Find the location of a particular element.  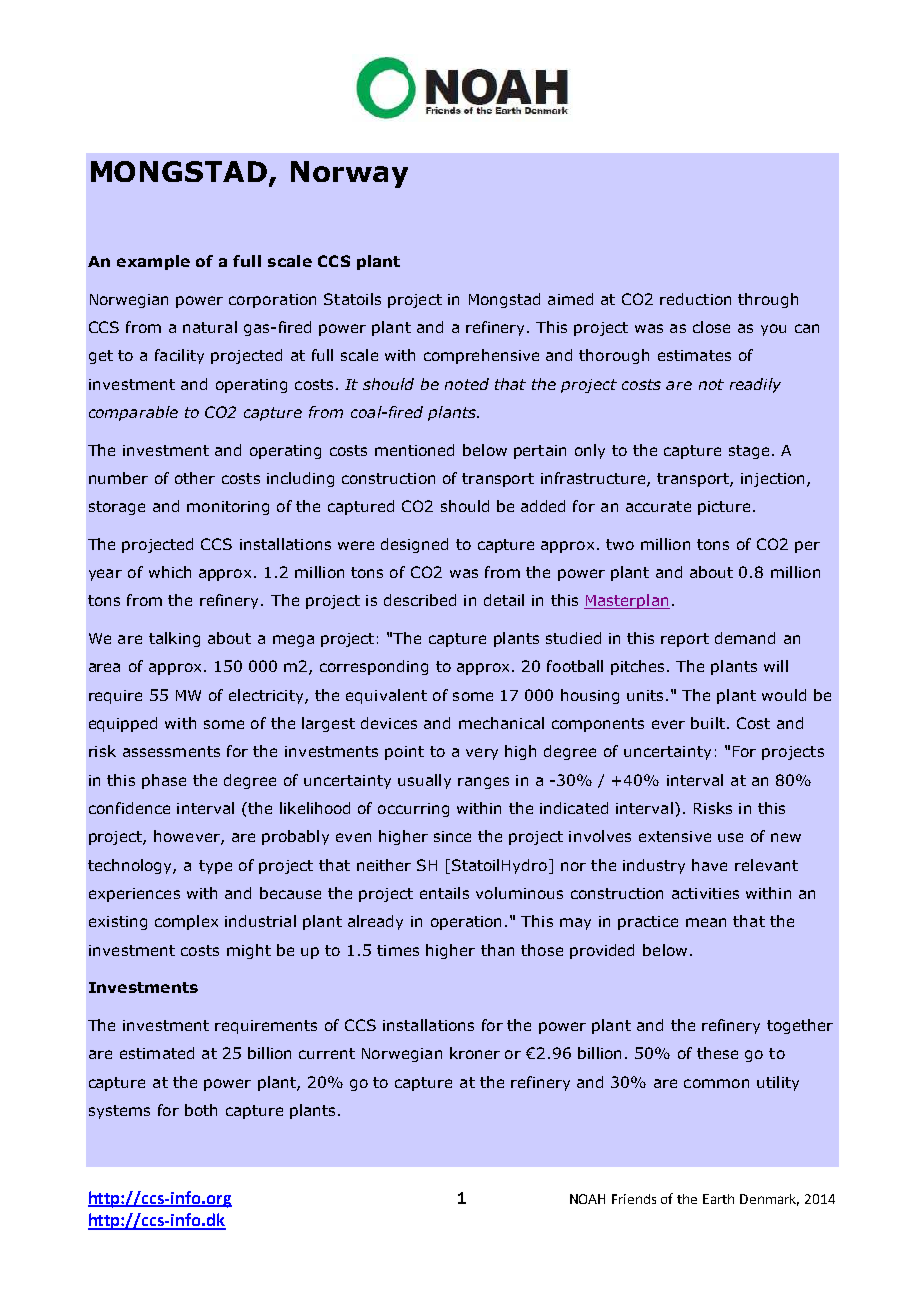

stage is located at coordinates (749, 452).
